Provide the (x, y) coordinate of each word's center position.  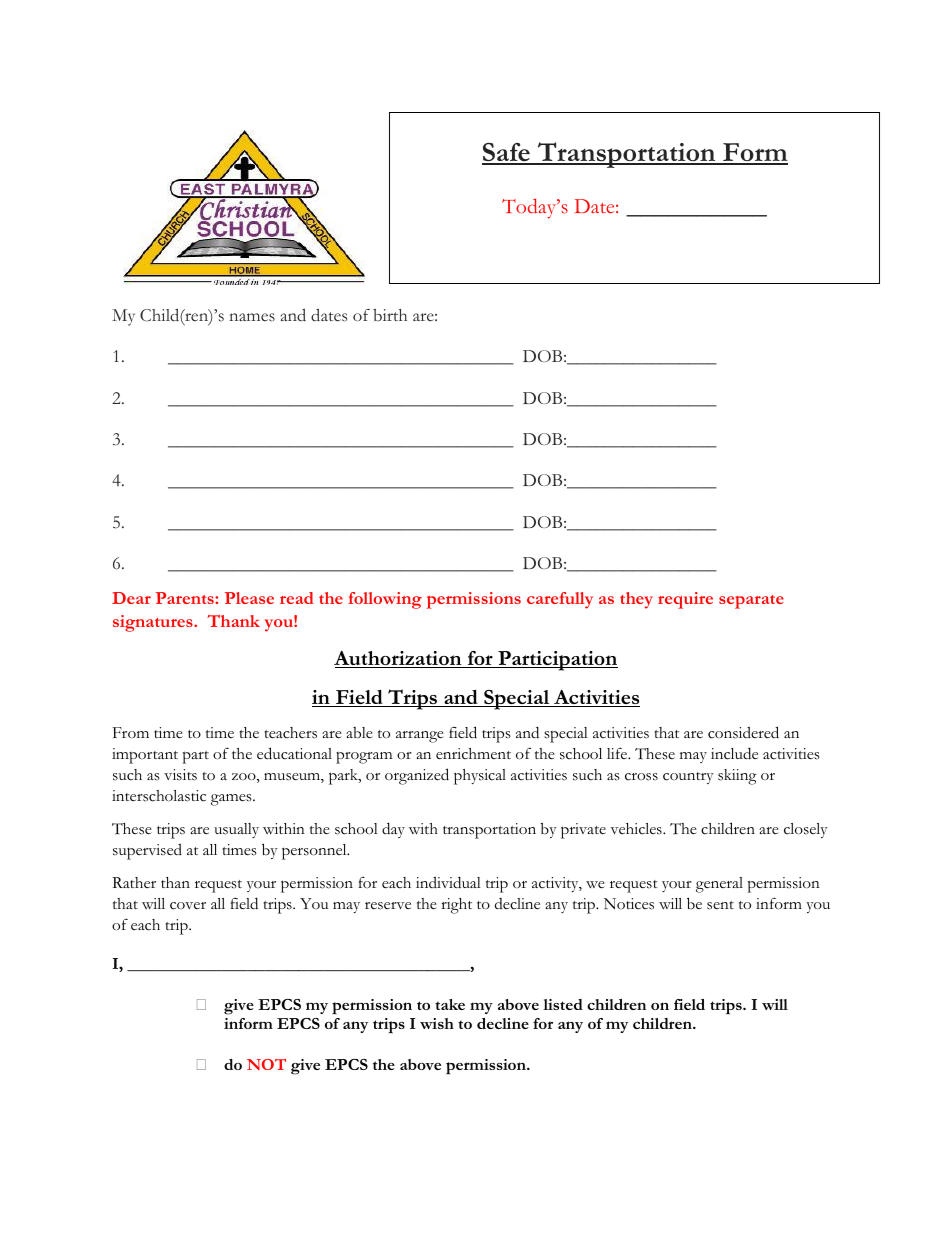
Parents (186, 598)
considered (743, 732)
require (685, 600)
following (385, 600)
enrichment (473, 754)
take (450, 1004)
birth (390, 315)
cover (188, 906)
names (252, 317)
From (131, 732)
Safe (507, 153)
